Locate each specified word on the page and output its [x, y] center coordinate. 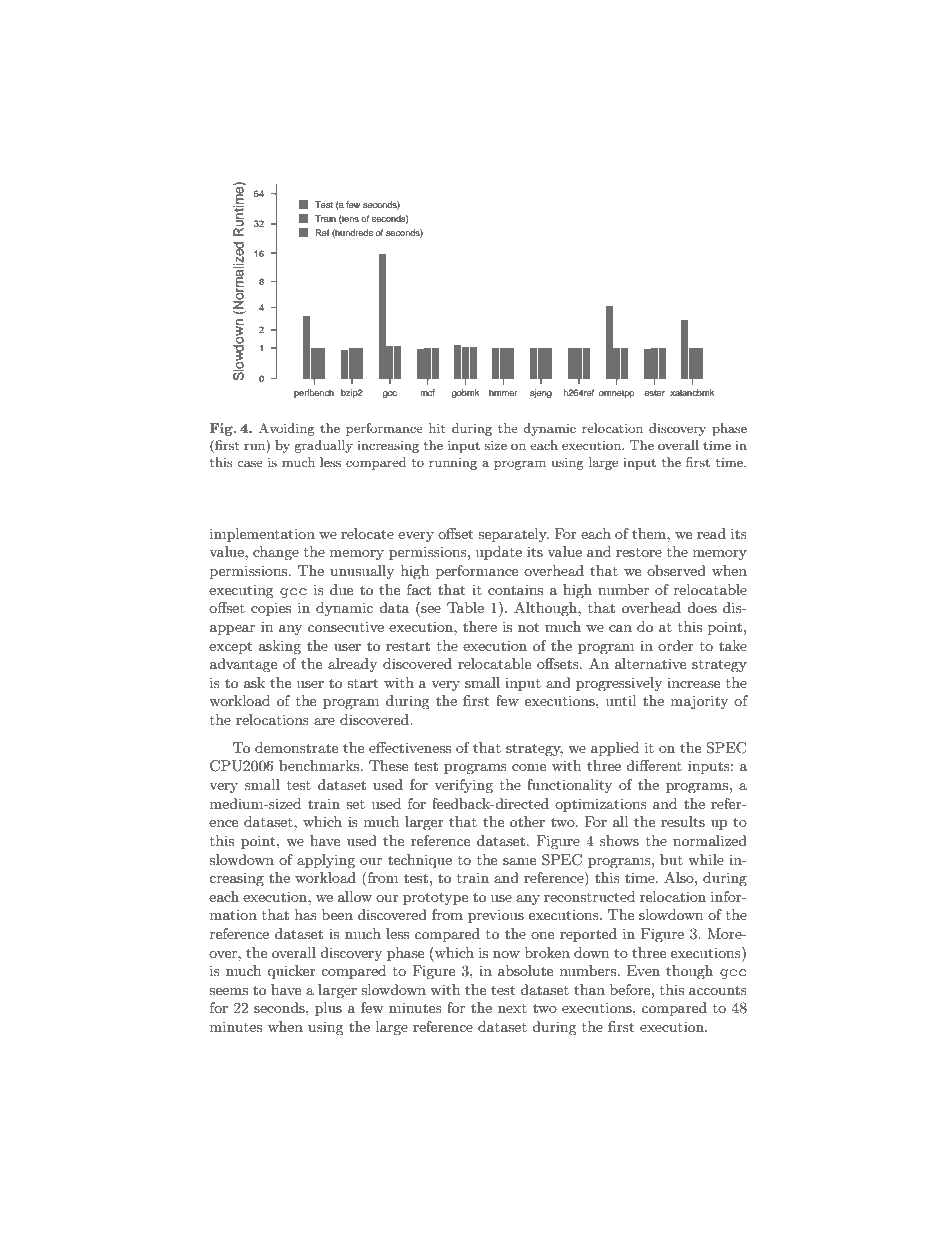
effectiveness [410, 747]
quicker [291, 972]
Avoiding [287, 429]
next [512, 1008]
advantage [243, 665]
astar [654, 393]
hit [437, 428]
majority [699, 702]
